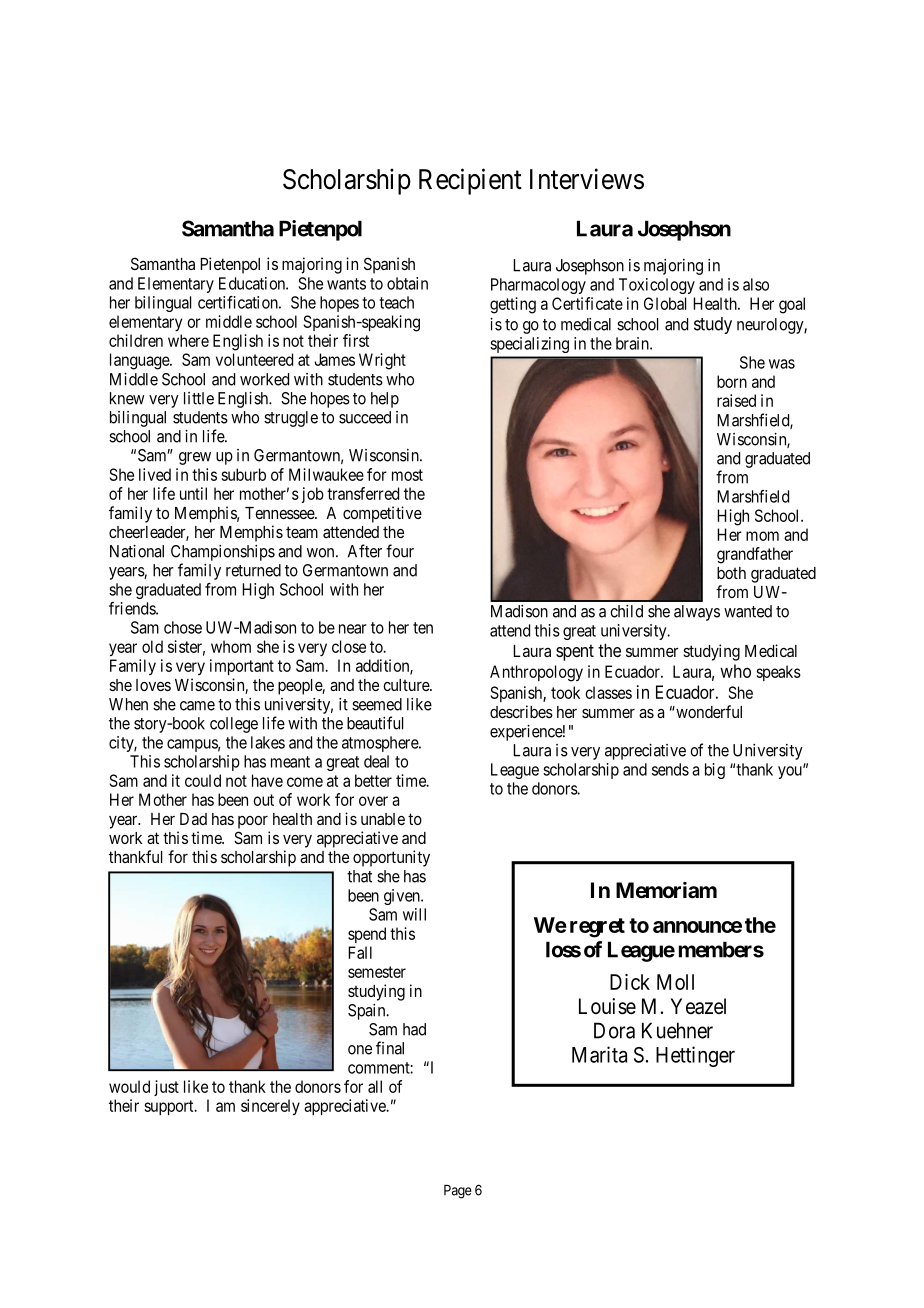  I want to click on wants, so click(346, 284).
